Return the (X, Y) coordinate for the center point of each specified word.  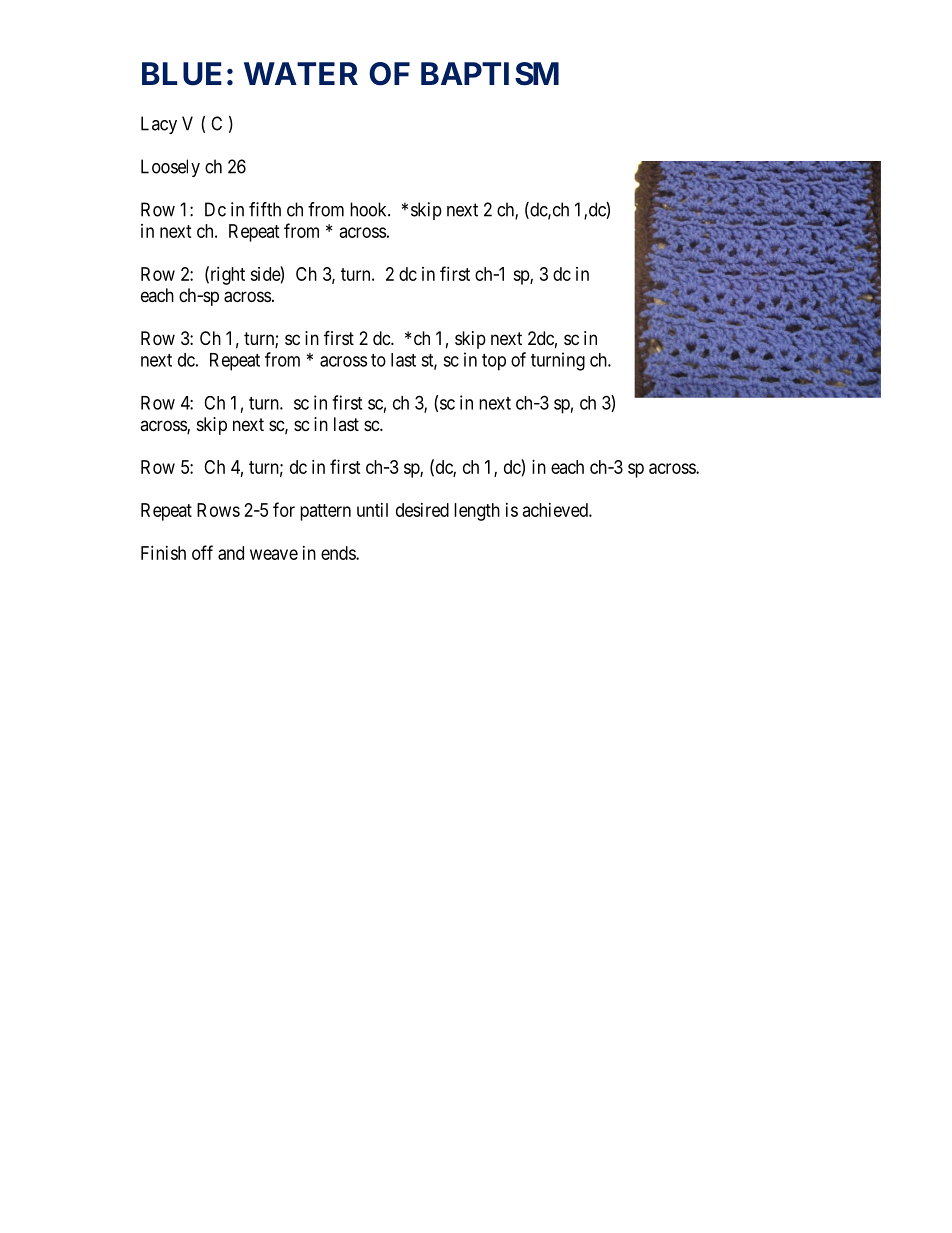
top (494, 362)
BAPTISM (490, 74)
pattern (325, 512)
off (202, 552)
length (477, 512)
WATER (301, 73)
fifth (265, 209)
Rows (218, 510)
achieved (556, 510)
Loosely (170, 168)
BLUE (182, 74)
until (372, 510)
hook (369, 209)
